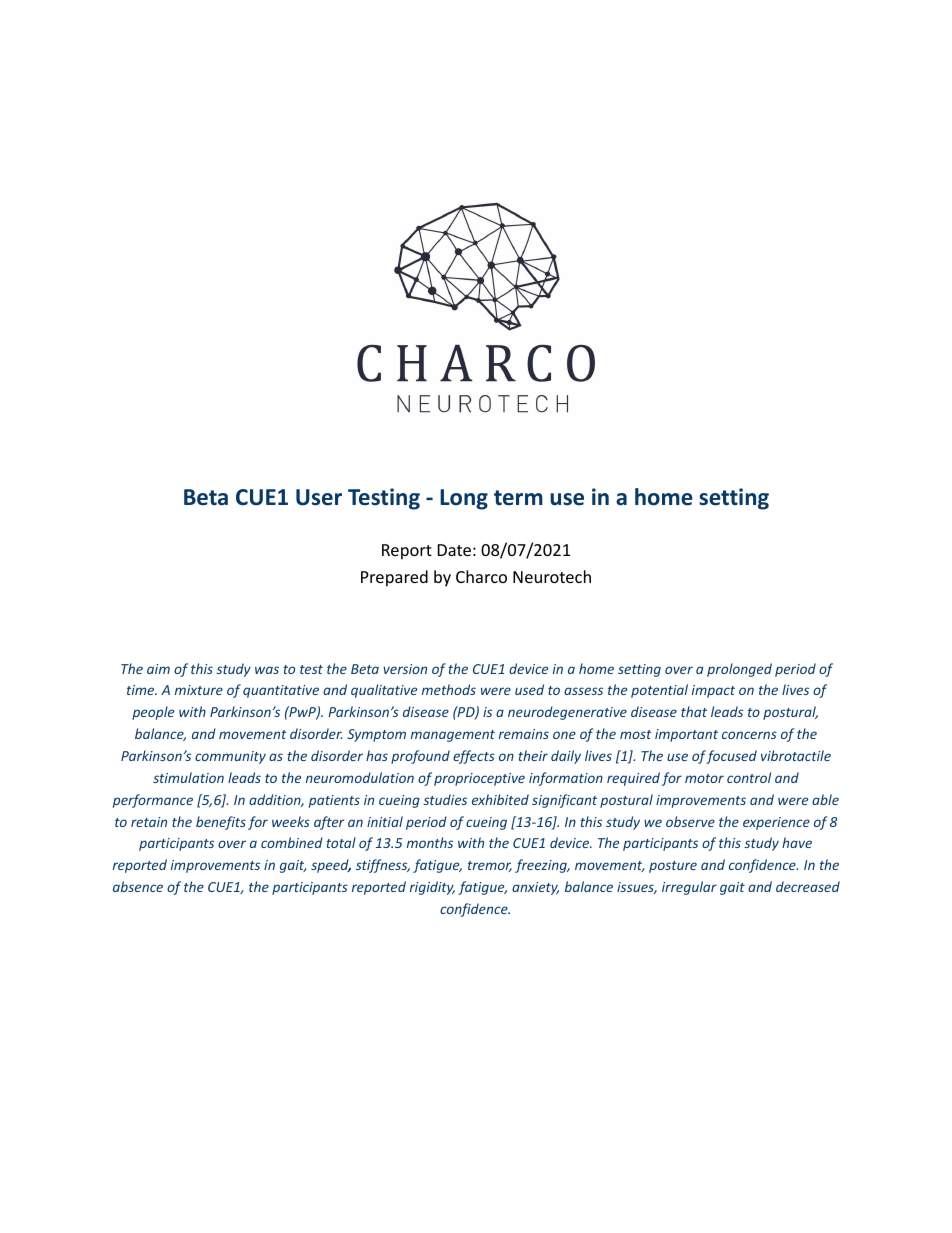  Describe the element at coordinates (199, 690) in the screenshot. I see `mixture` at that location.
